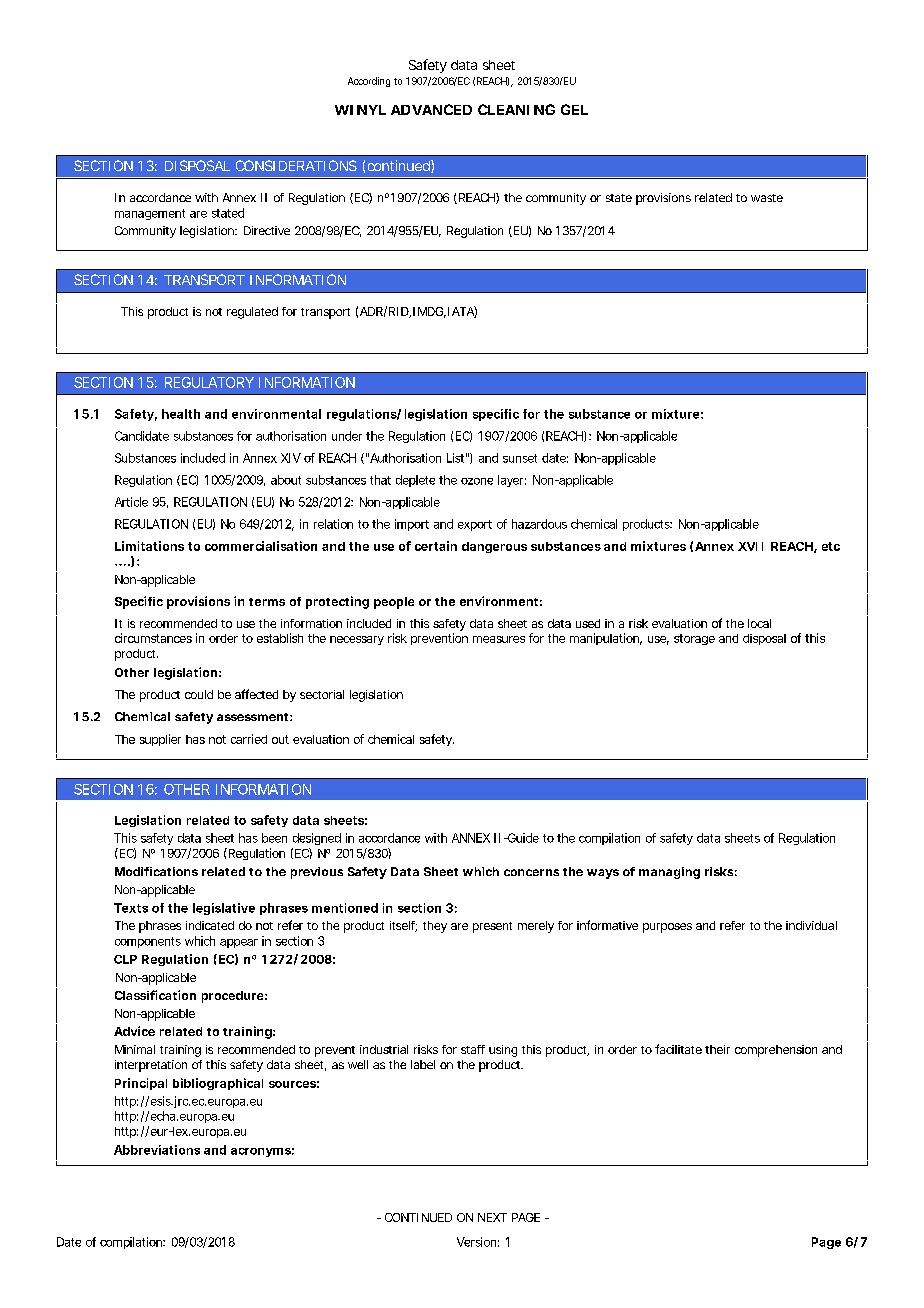 This screenshot has width=924, height=1308. What do you see at coordinates (767, 198) in the screenshot?
I see `waste` at bounding box center [767, 198].
